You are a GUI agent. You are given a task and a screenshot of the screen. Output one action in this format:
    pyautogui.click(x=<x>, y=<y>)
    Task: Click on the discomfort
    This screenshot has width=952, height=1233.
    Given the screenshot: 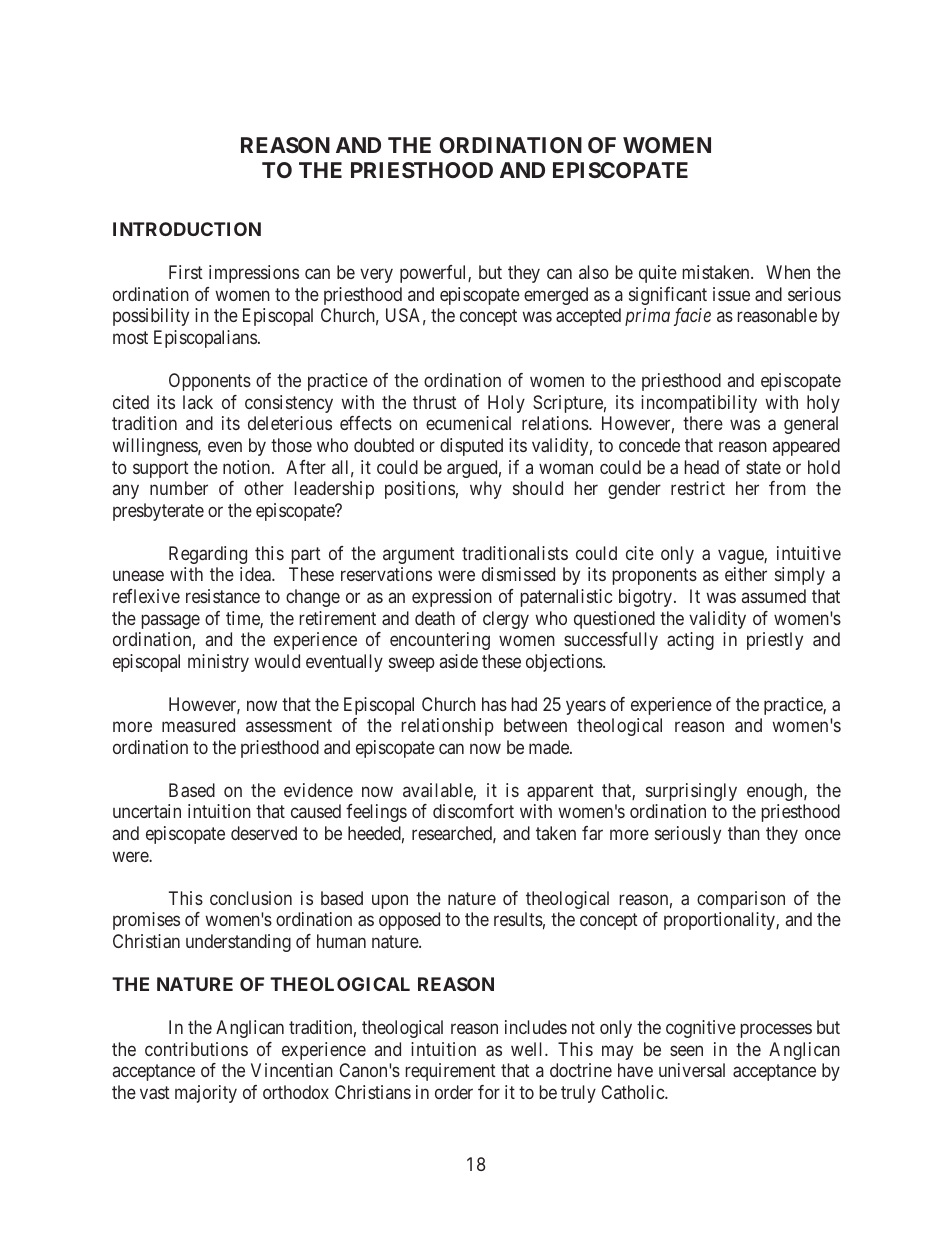 What is the action you would take?
    pyautogui.click(x=473, y=811)
